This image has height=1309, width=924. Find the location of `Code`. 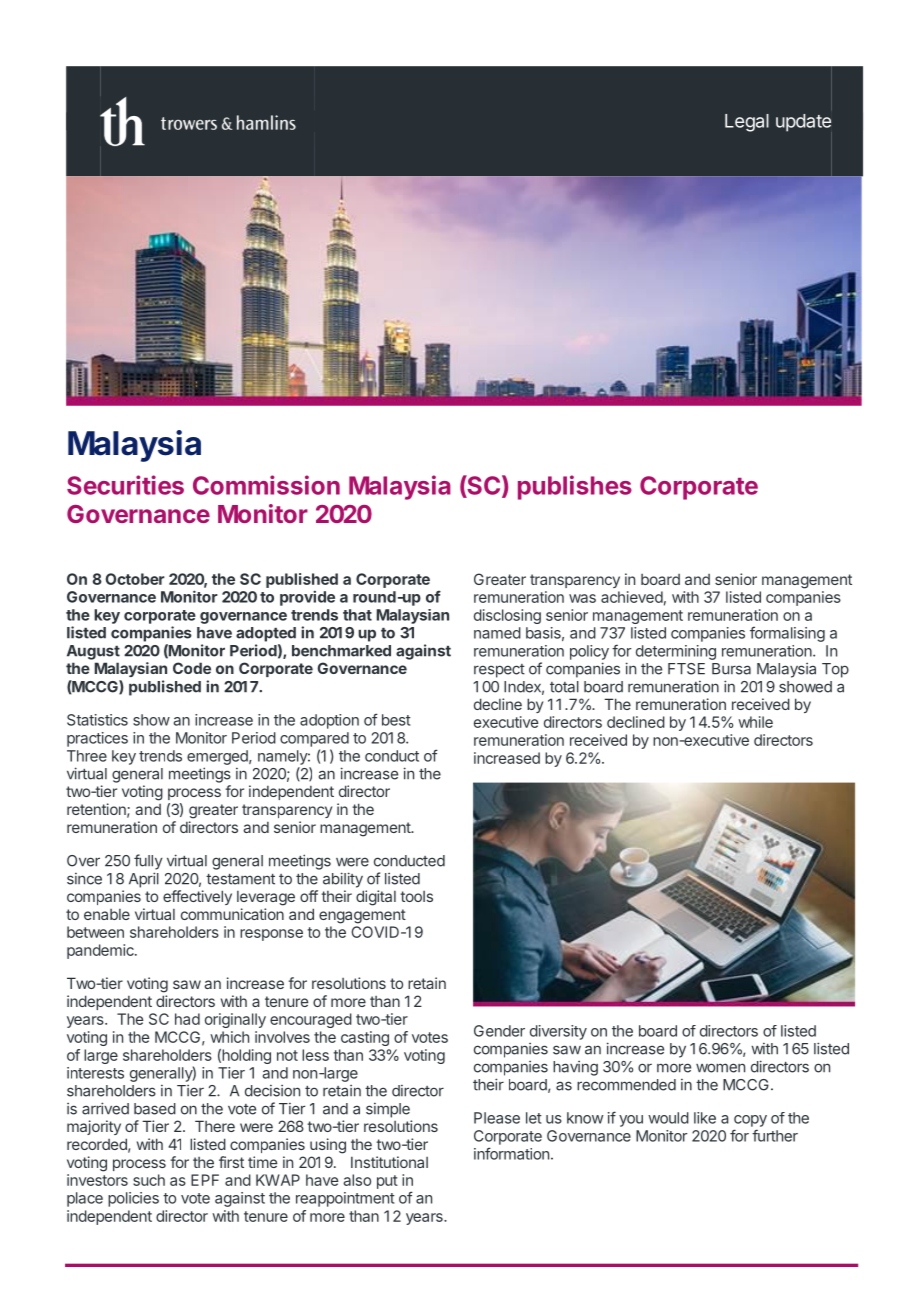

Code is located at coordinates (192, 668).
